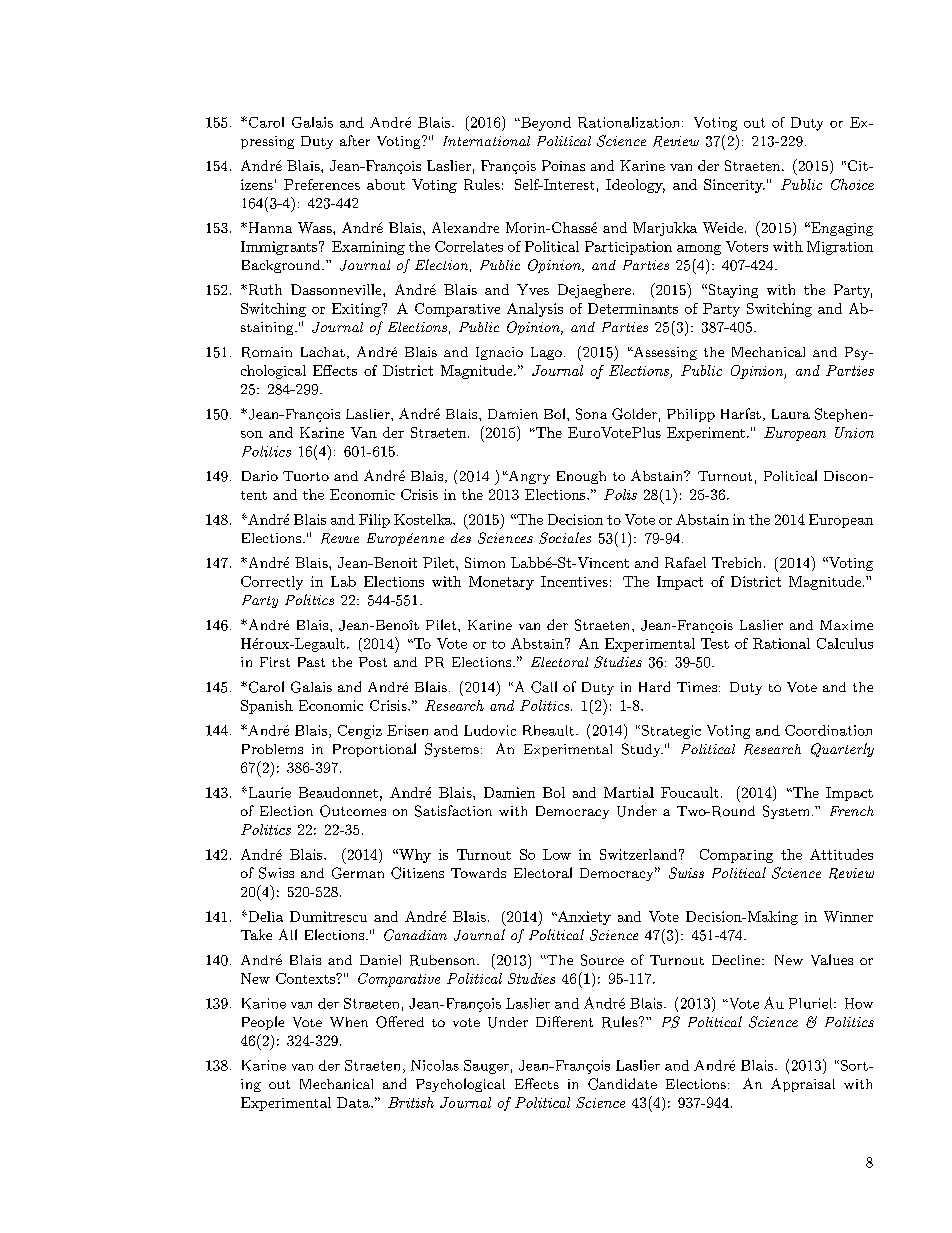  What do you see at coordinates (311, 662) in the screenshot?
I see `Past` at bounding box center [311, 662].
